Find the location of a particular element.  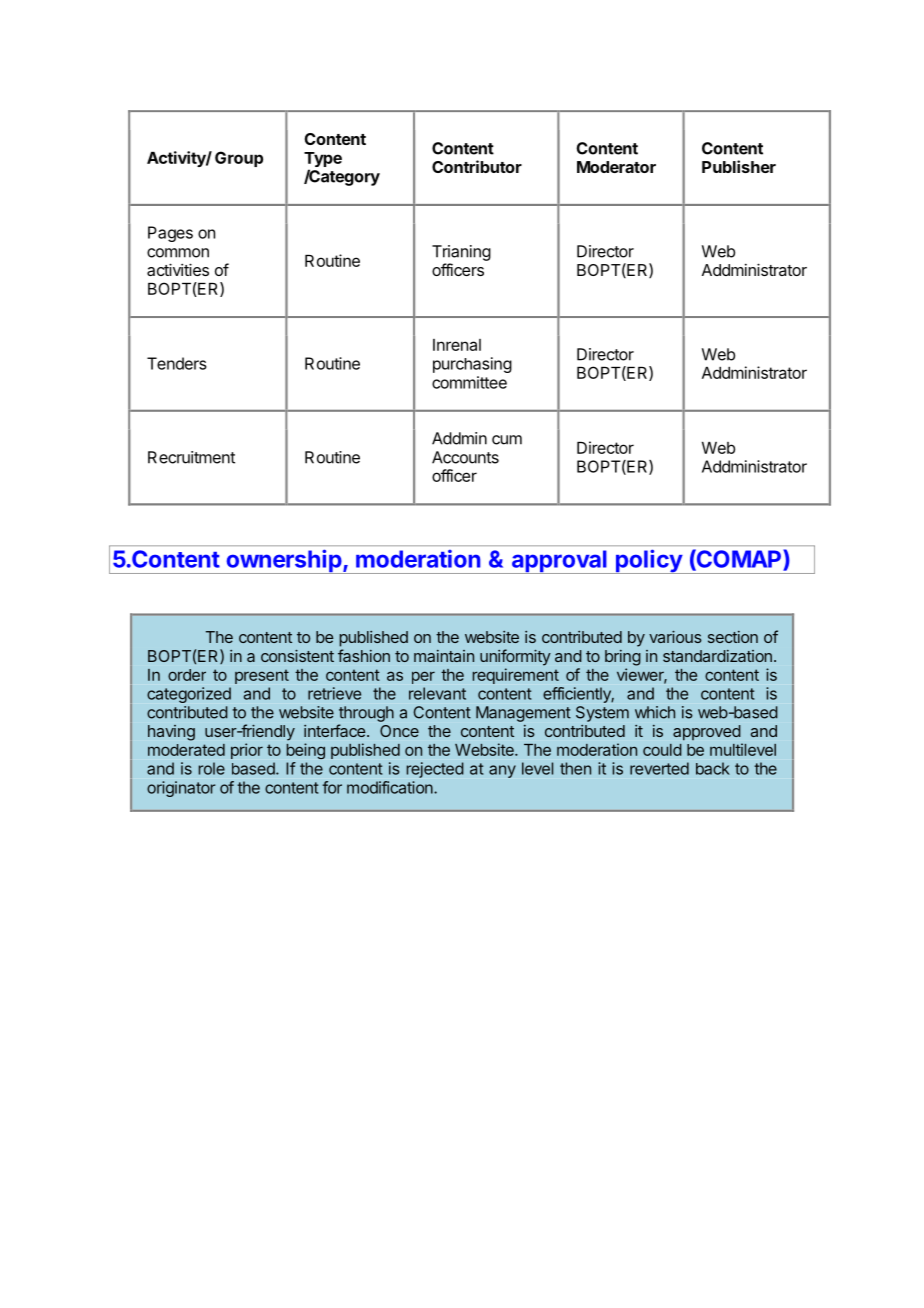

policy is located at coordinates (649, 561).
